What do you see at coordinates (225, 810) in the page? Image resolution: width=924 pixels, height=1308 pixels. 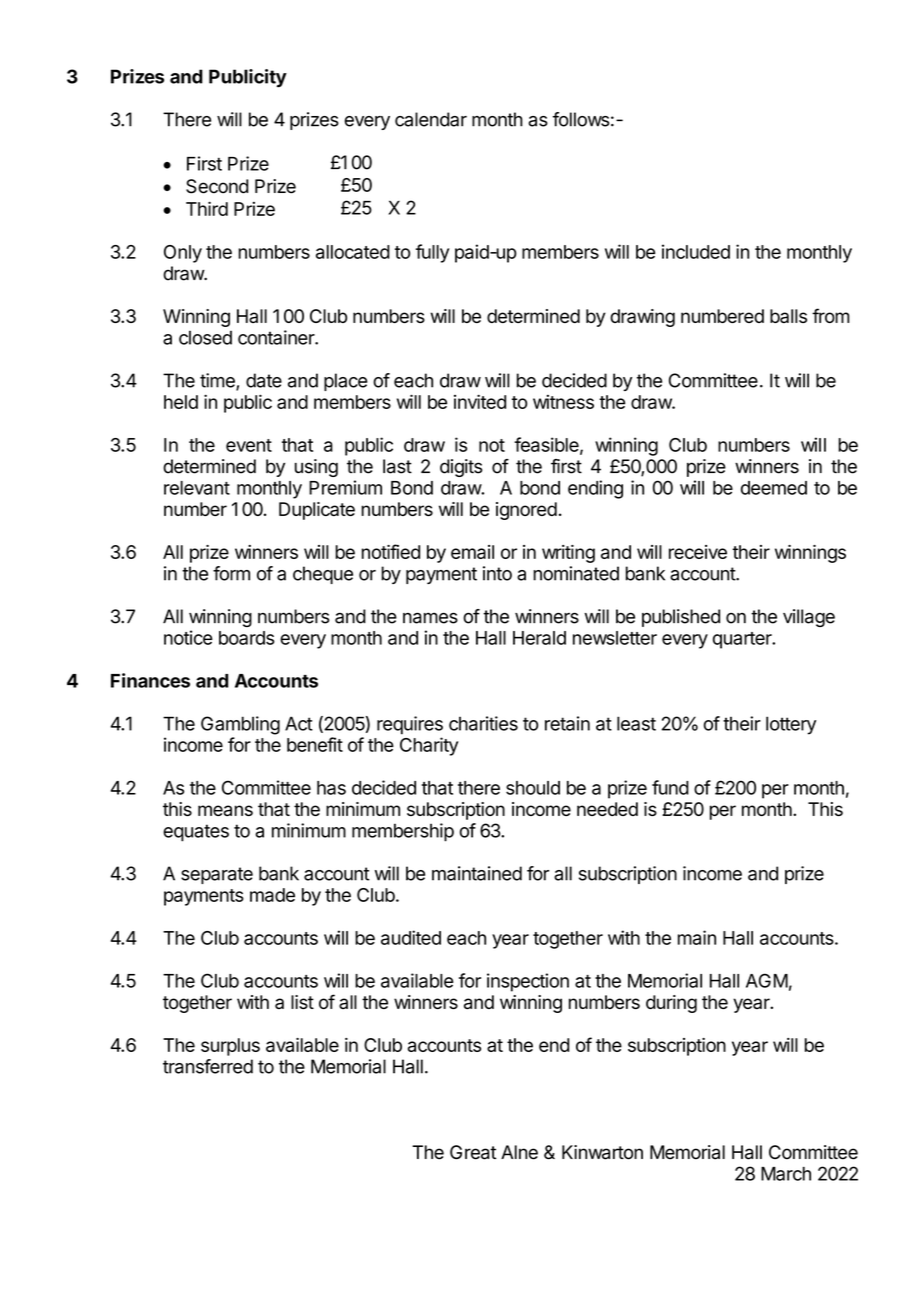 I see `means` at bounding box center [225, 810].
